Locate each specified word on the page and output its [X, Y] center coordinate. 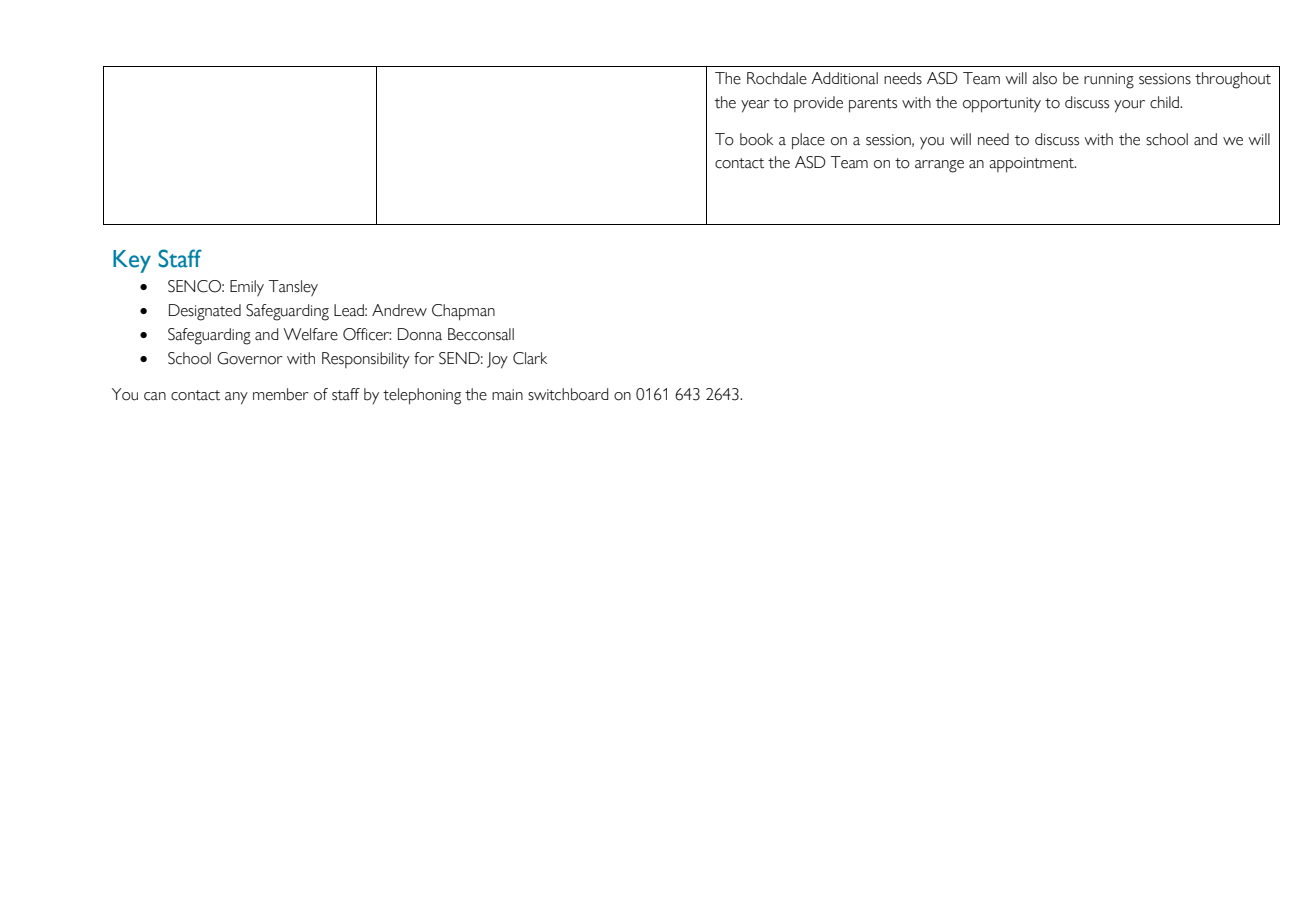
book [756, 139]
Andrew [399, 310]
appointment [1032, 165]
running [1109, 81]
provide [818, 104]
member [281, 394]
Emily [247, 288]
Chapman [463, 312]
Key [132, 261]
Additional [844, 78]
